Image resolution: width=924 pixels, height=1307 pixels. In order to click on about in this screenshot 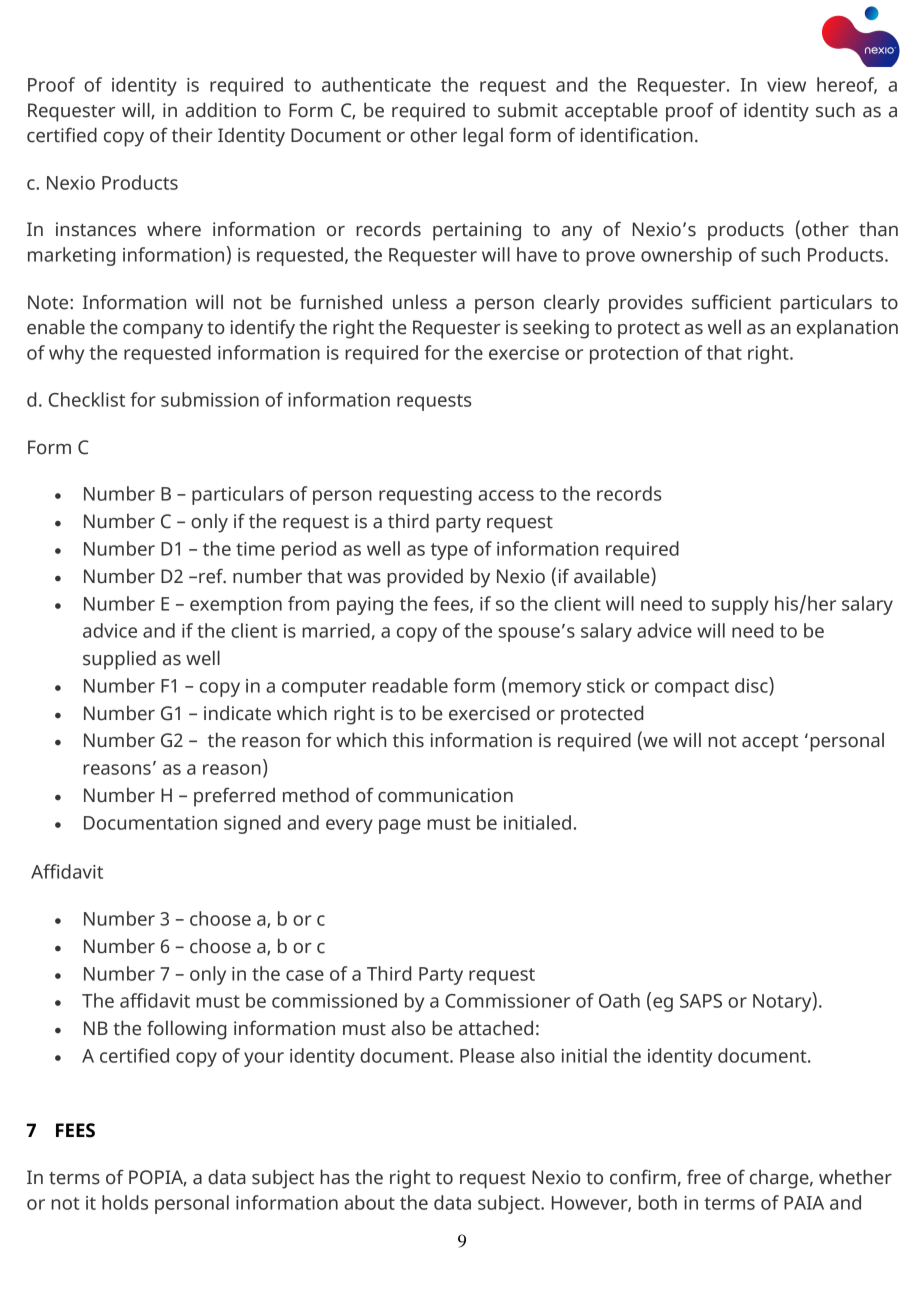, I will do `click(369, 1202)`.
